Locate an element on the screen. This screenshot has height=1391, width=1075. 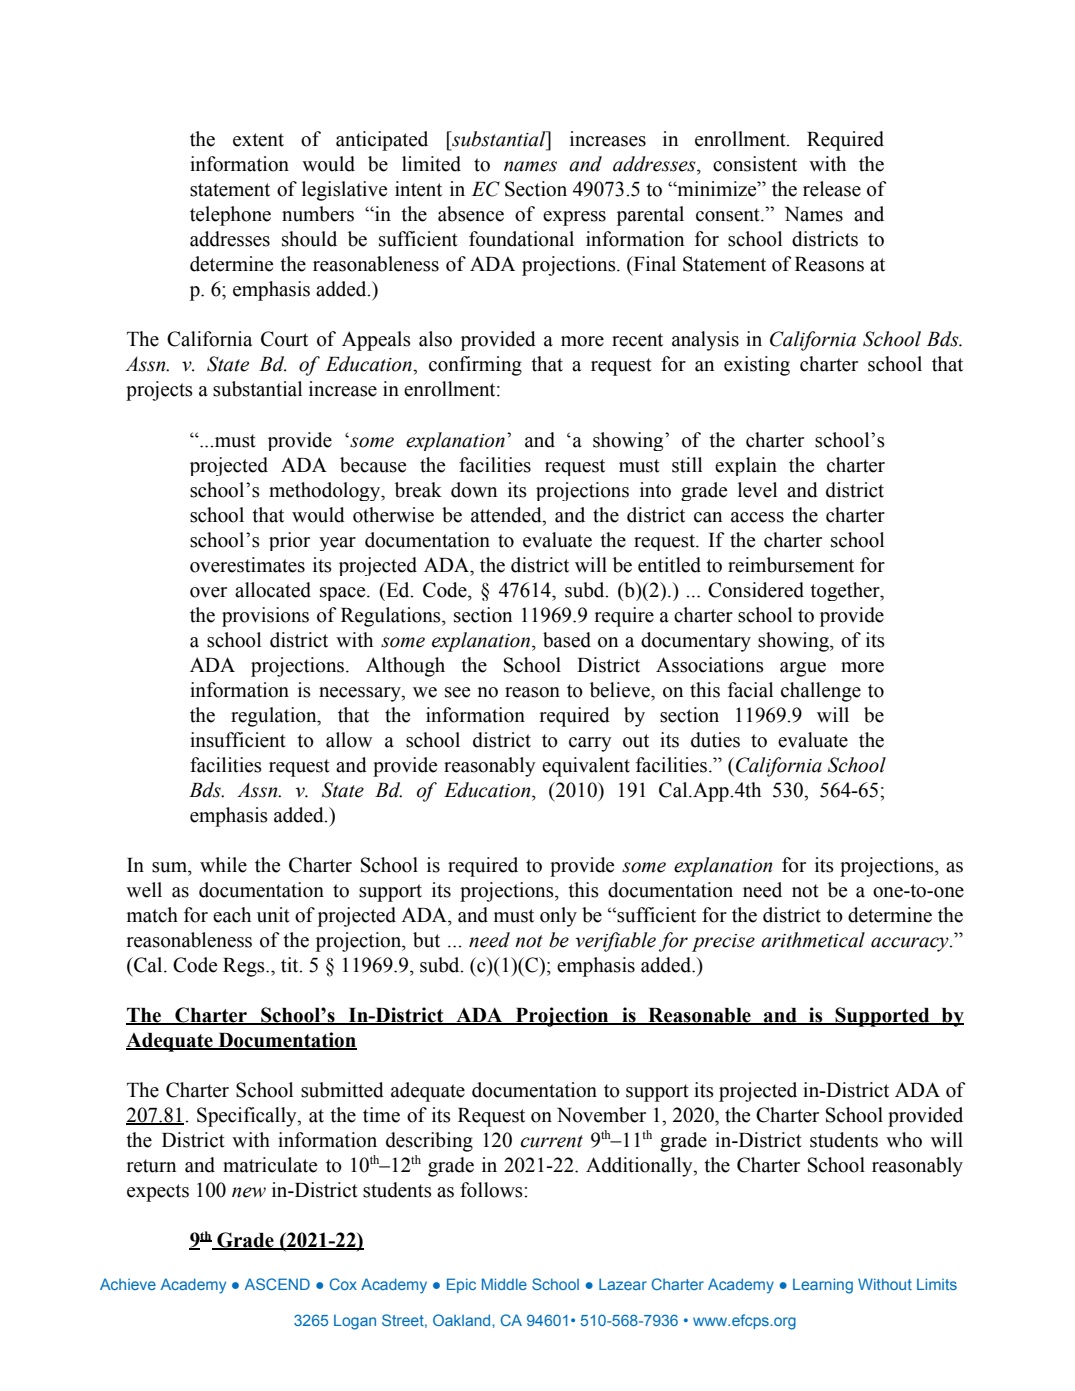
Middle is located at coordinates (504, 1284).
